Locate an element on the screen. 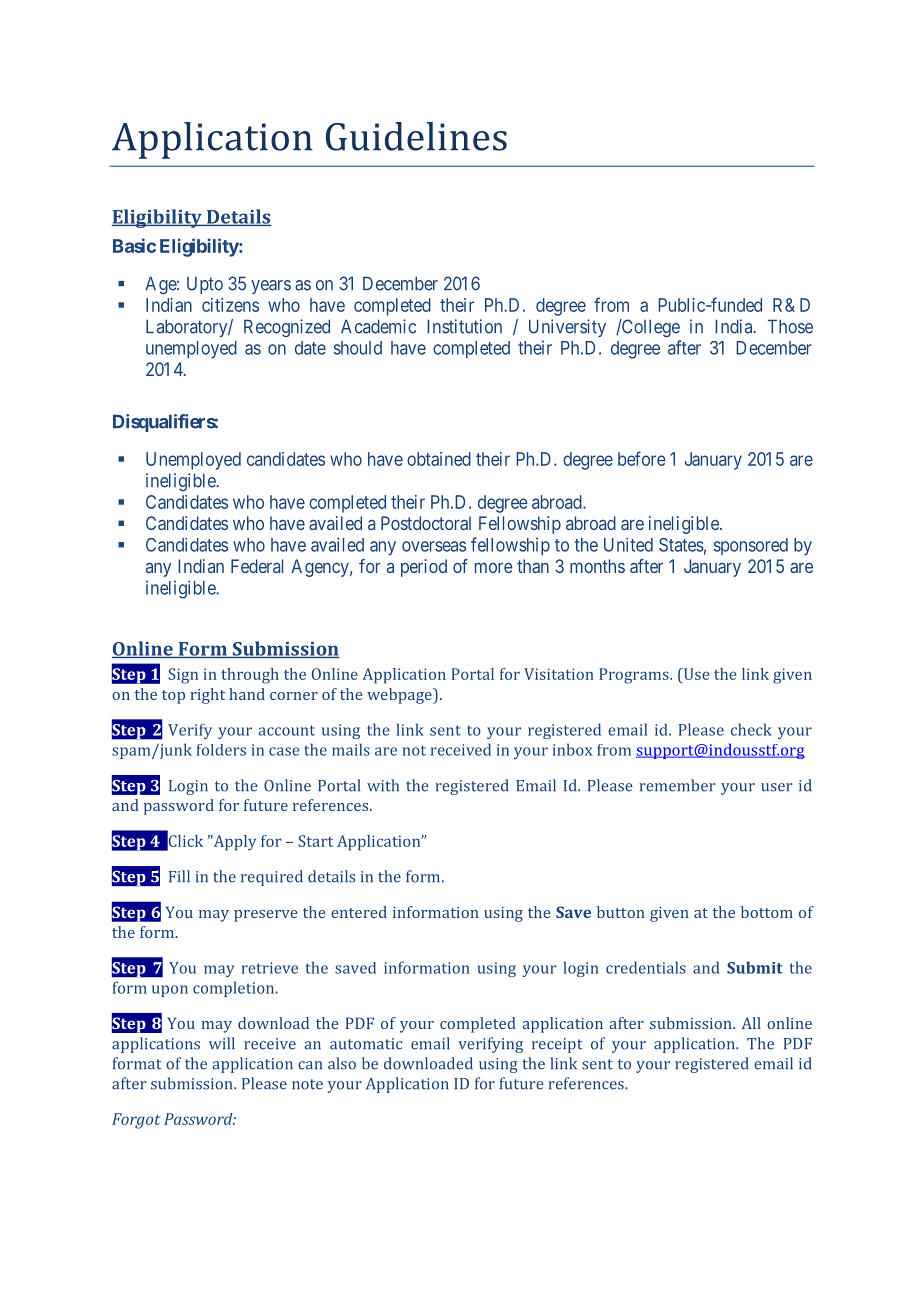 The image size is (924, 1308). remember is located at coordinates (677, 785).
